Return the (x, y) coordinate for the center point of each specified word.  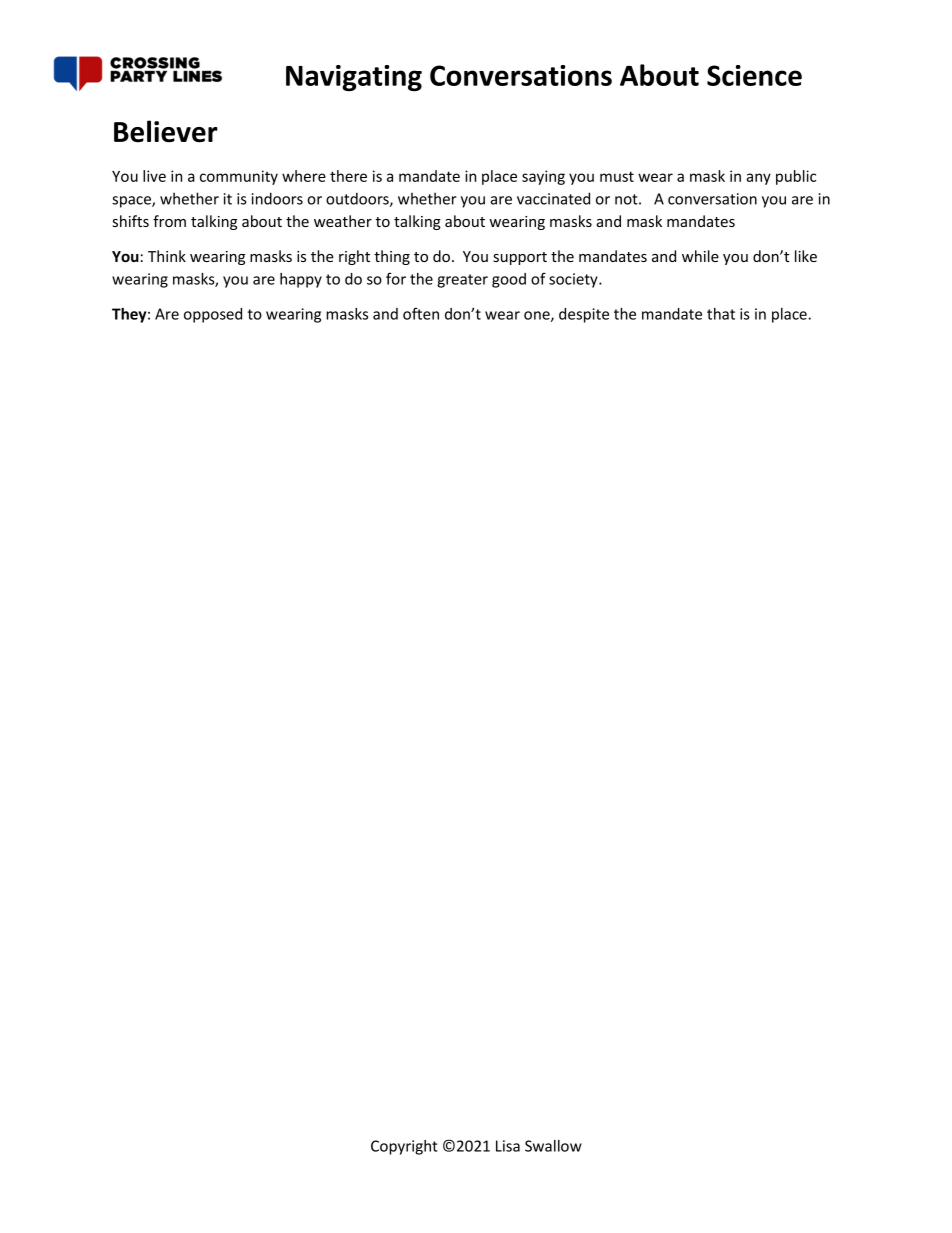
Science (754, 75)
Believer (166, 131)
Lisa (508, 1146)
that (721, 314)
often (421, 313)
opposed (213, 315)
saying (543, 177)
